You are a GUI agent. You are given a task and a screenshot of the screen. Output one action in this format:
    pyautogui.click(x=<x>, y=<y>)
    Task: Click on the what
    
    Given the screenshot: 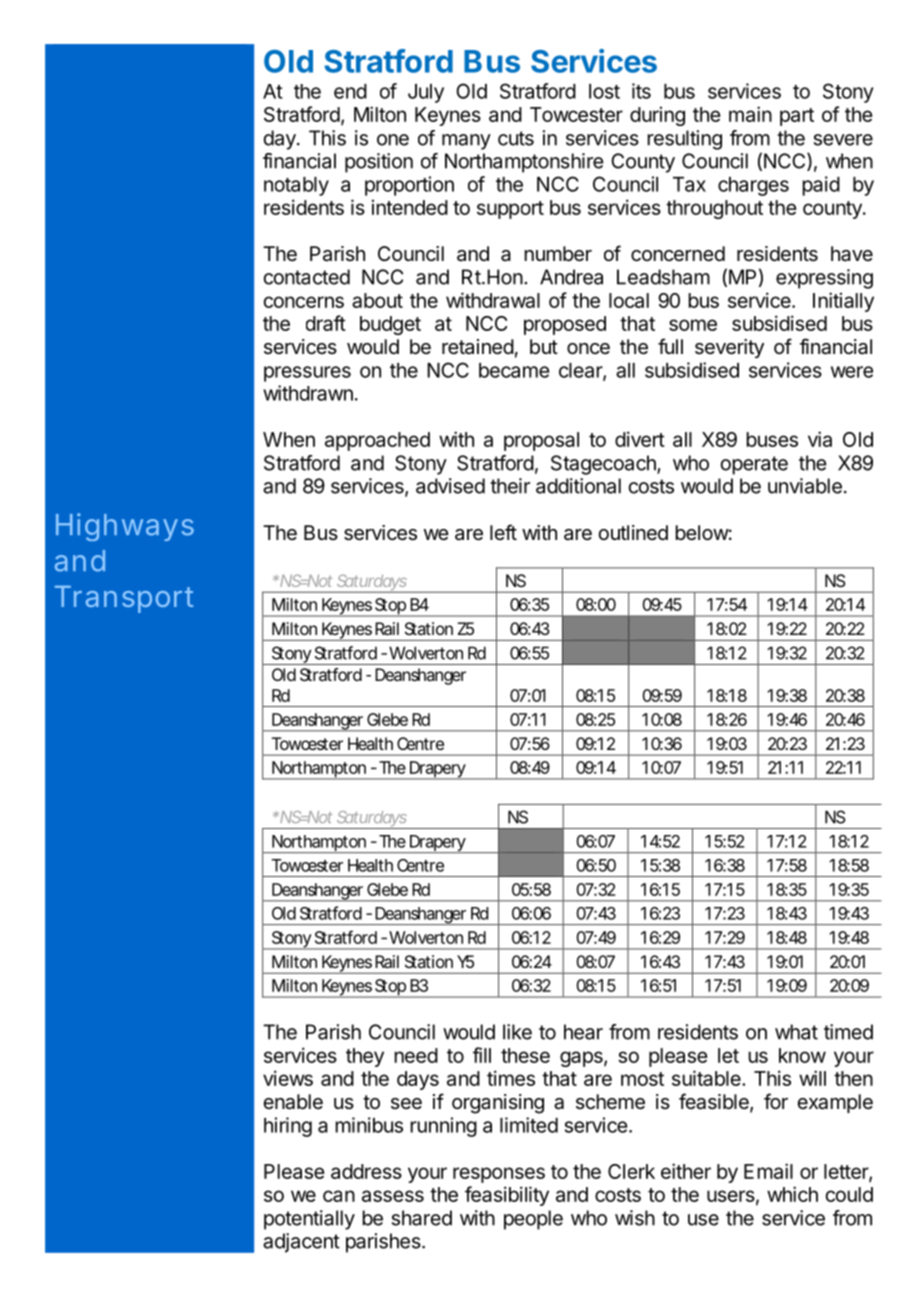 What is the action you would take?
    pyautogui.click(x=796, y=1032)
